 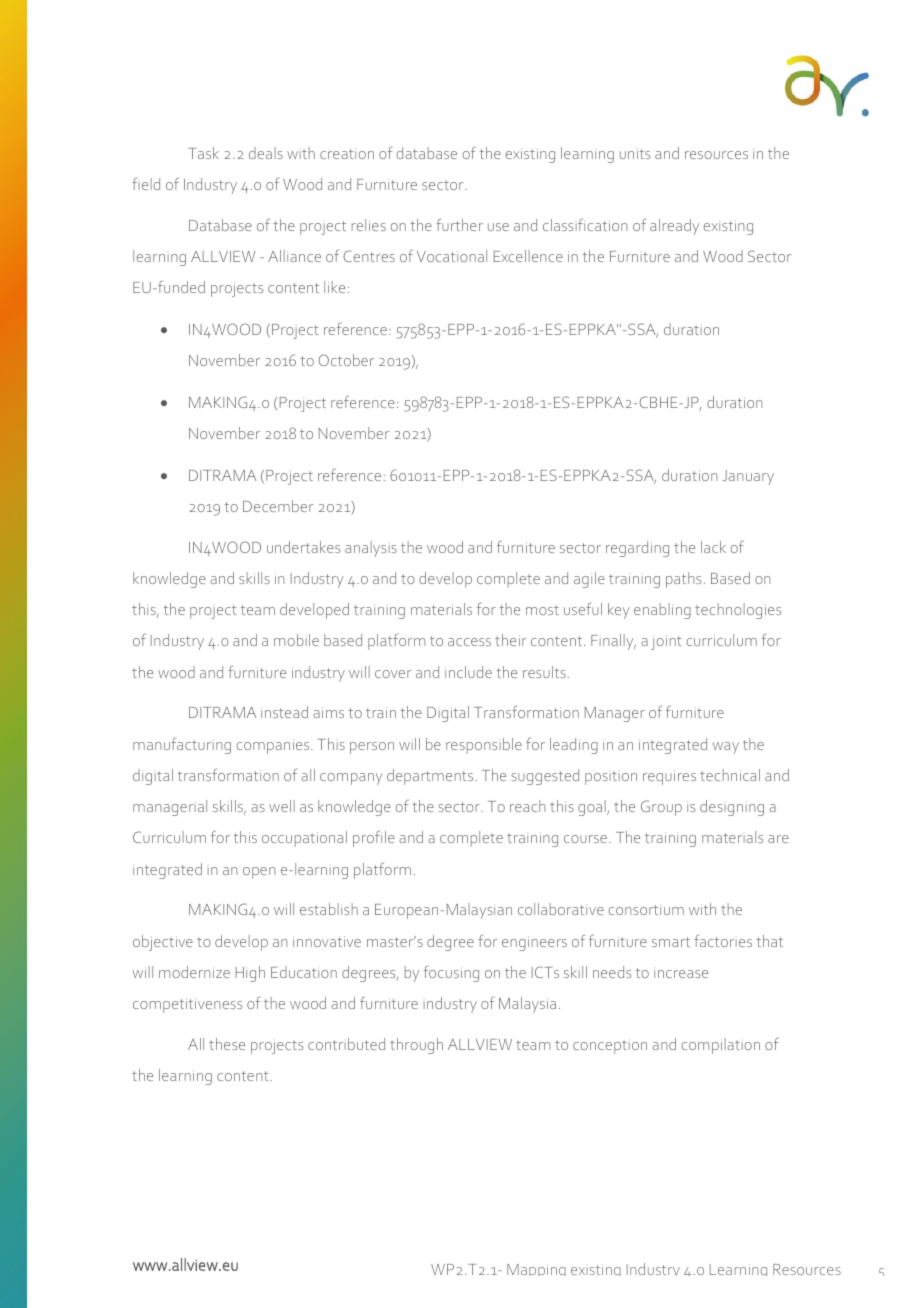 I want to click on these, so click(x=227, y=1044).
